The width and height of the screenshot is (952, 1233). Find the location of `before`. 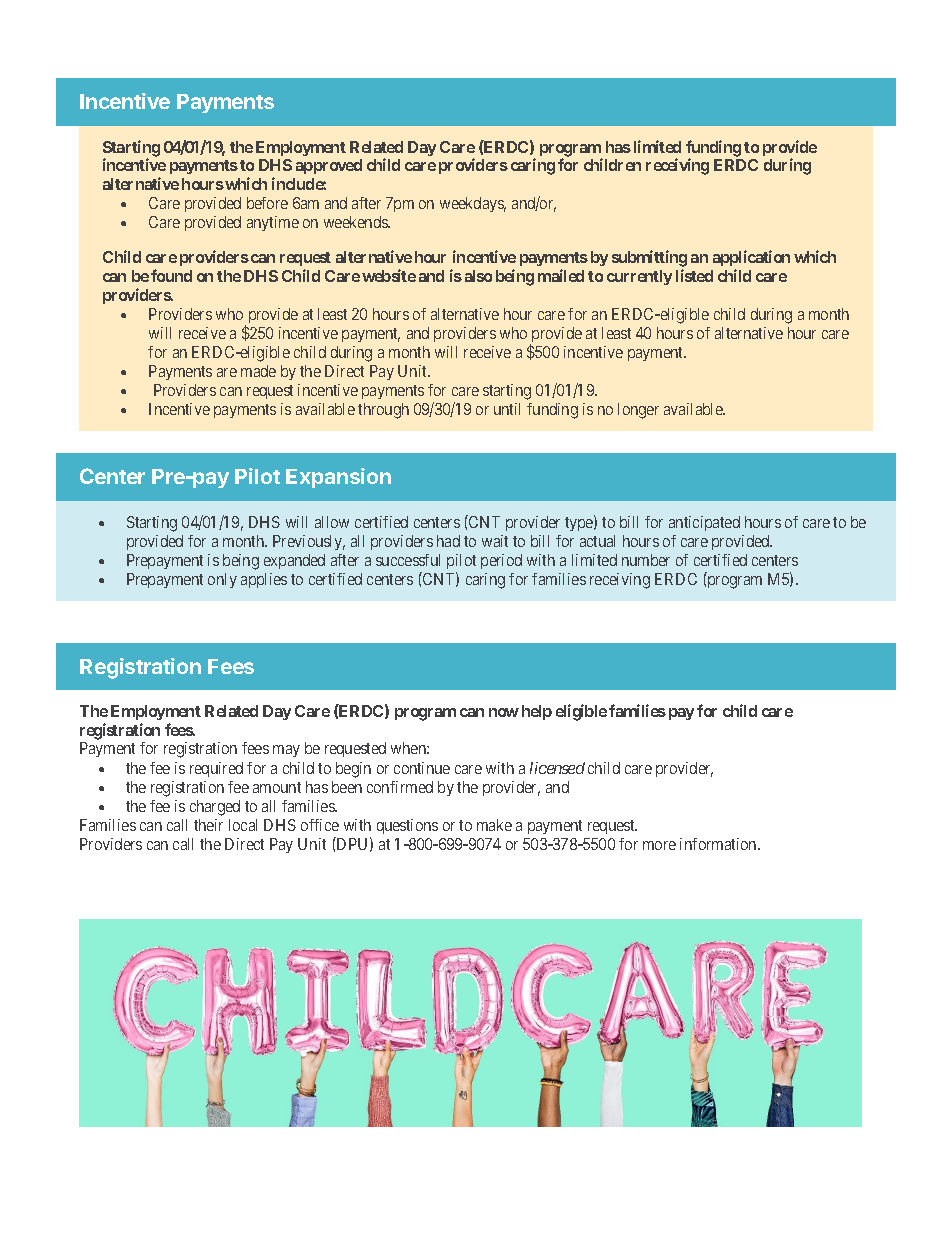

before is located at coordinates (267, 203).
